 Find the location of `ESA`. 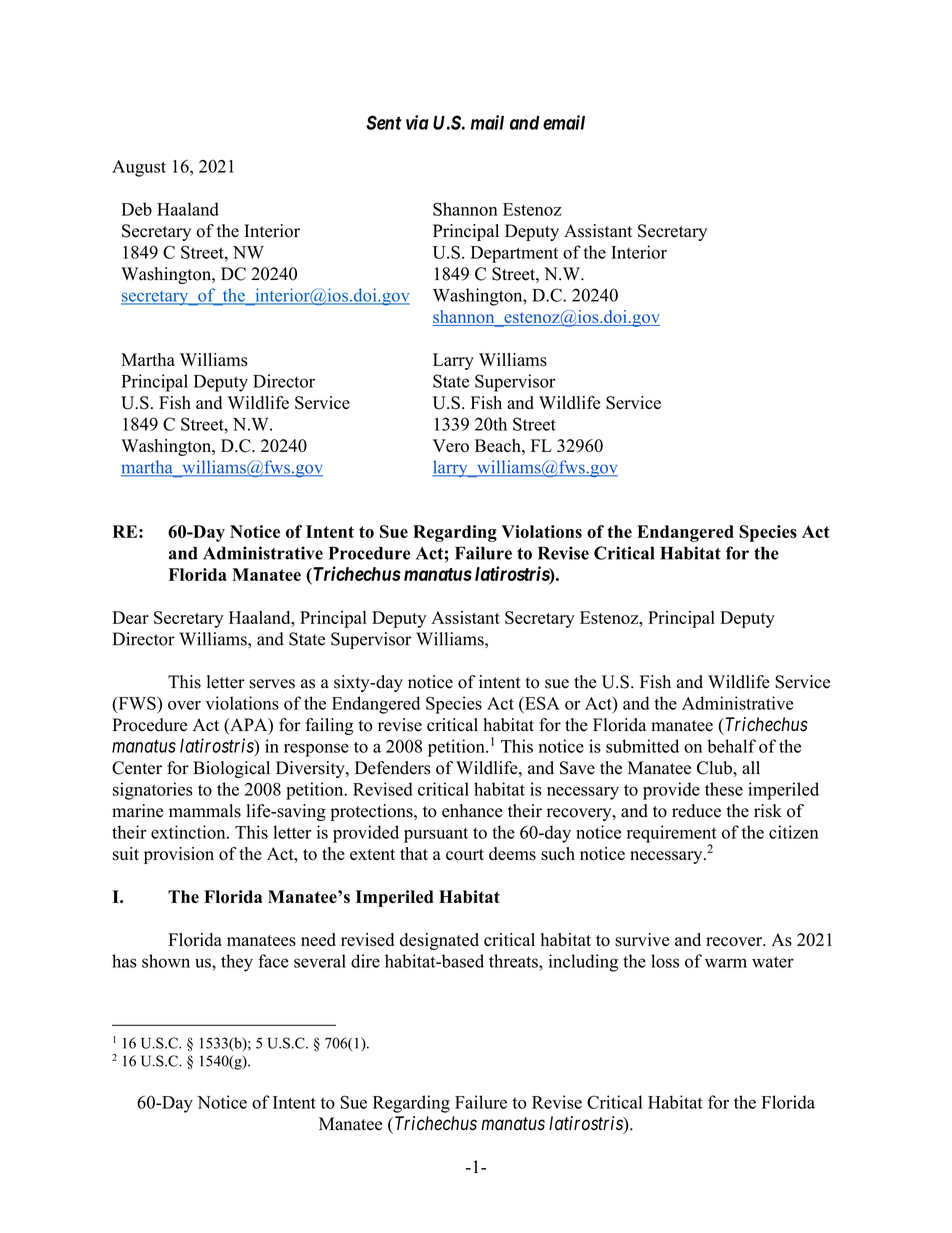

ESA is located at coordinates (541, 703).
